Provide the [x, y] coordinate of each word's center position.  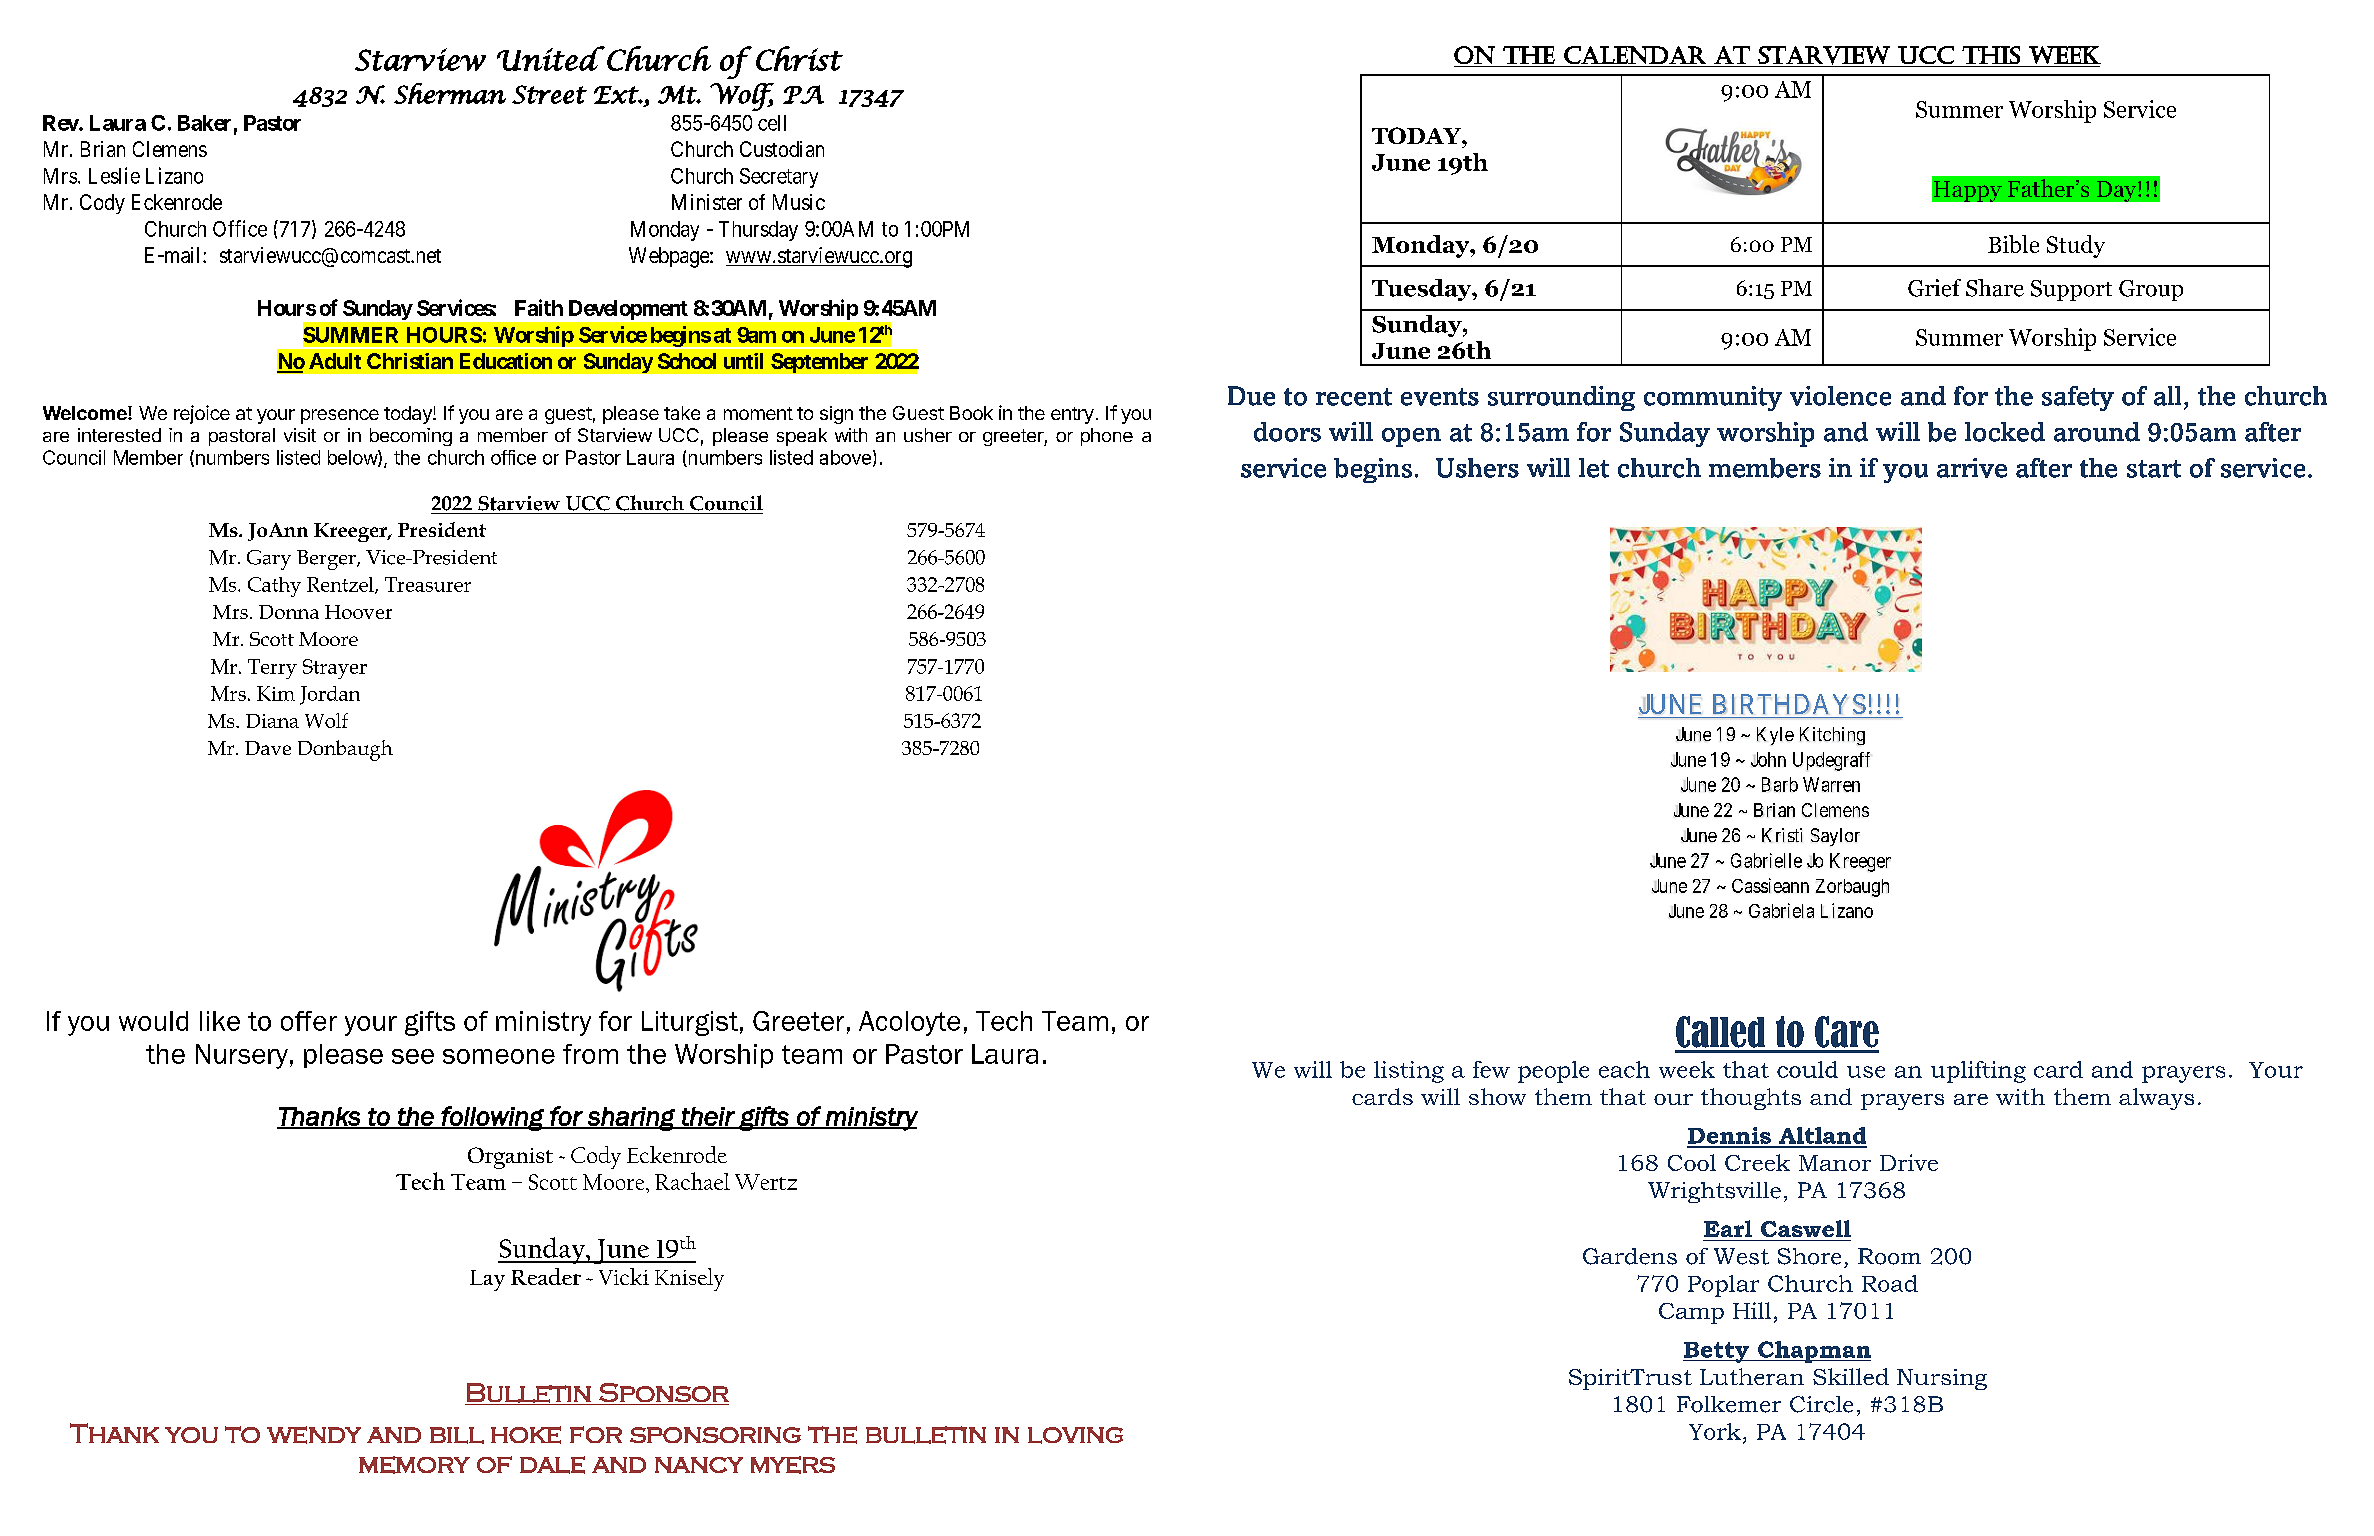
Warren [1831, 784]
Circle [1821, 1404]
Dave [268, 748]
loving [1075, 1435]
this [1991, 55]
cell [772, 123]
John [1768, 759]
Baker [204, 123]
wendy [314, 1435]
